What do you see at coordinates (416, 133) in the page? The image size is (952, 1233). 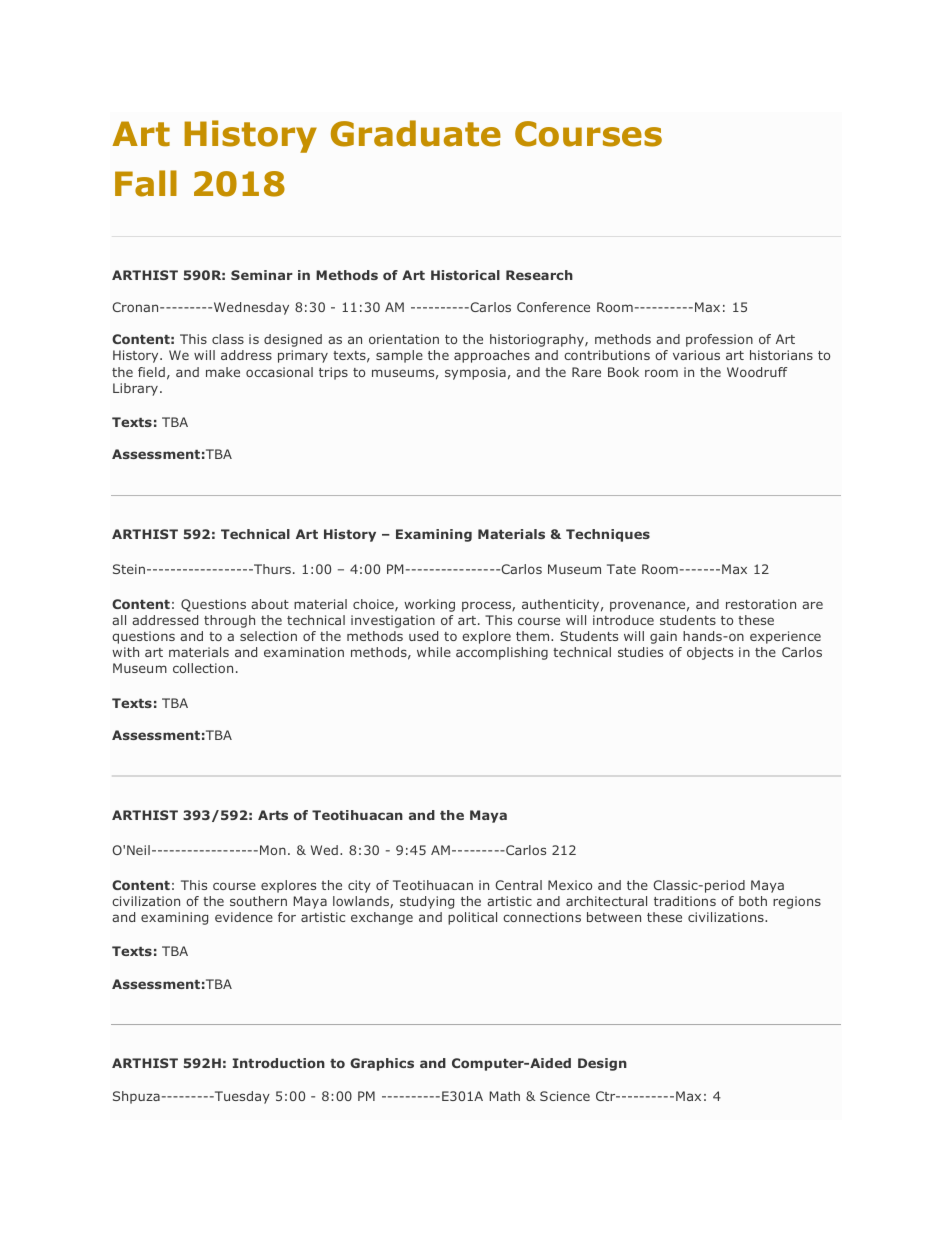 I see `Graduate` at bounding box center [416, 133].
